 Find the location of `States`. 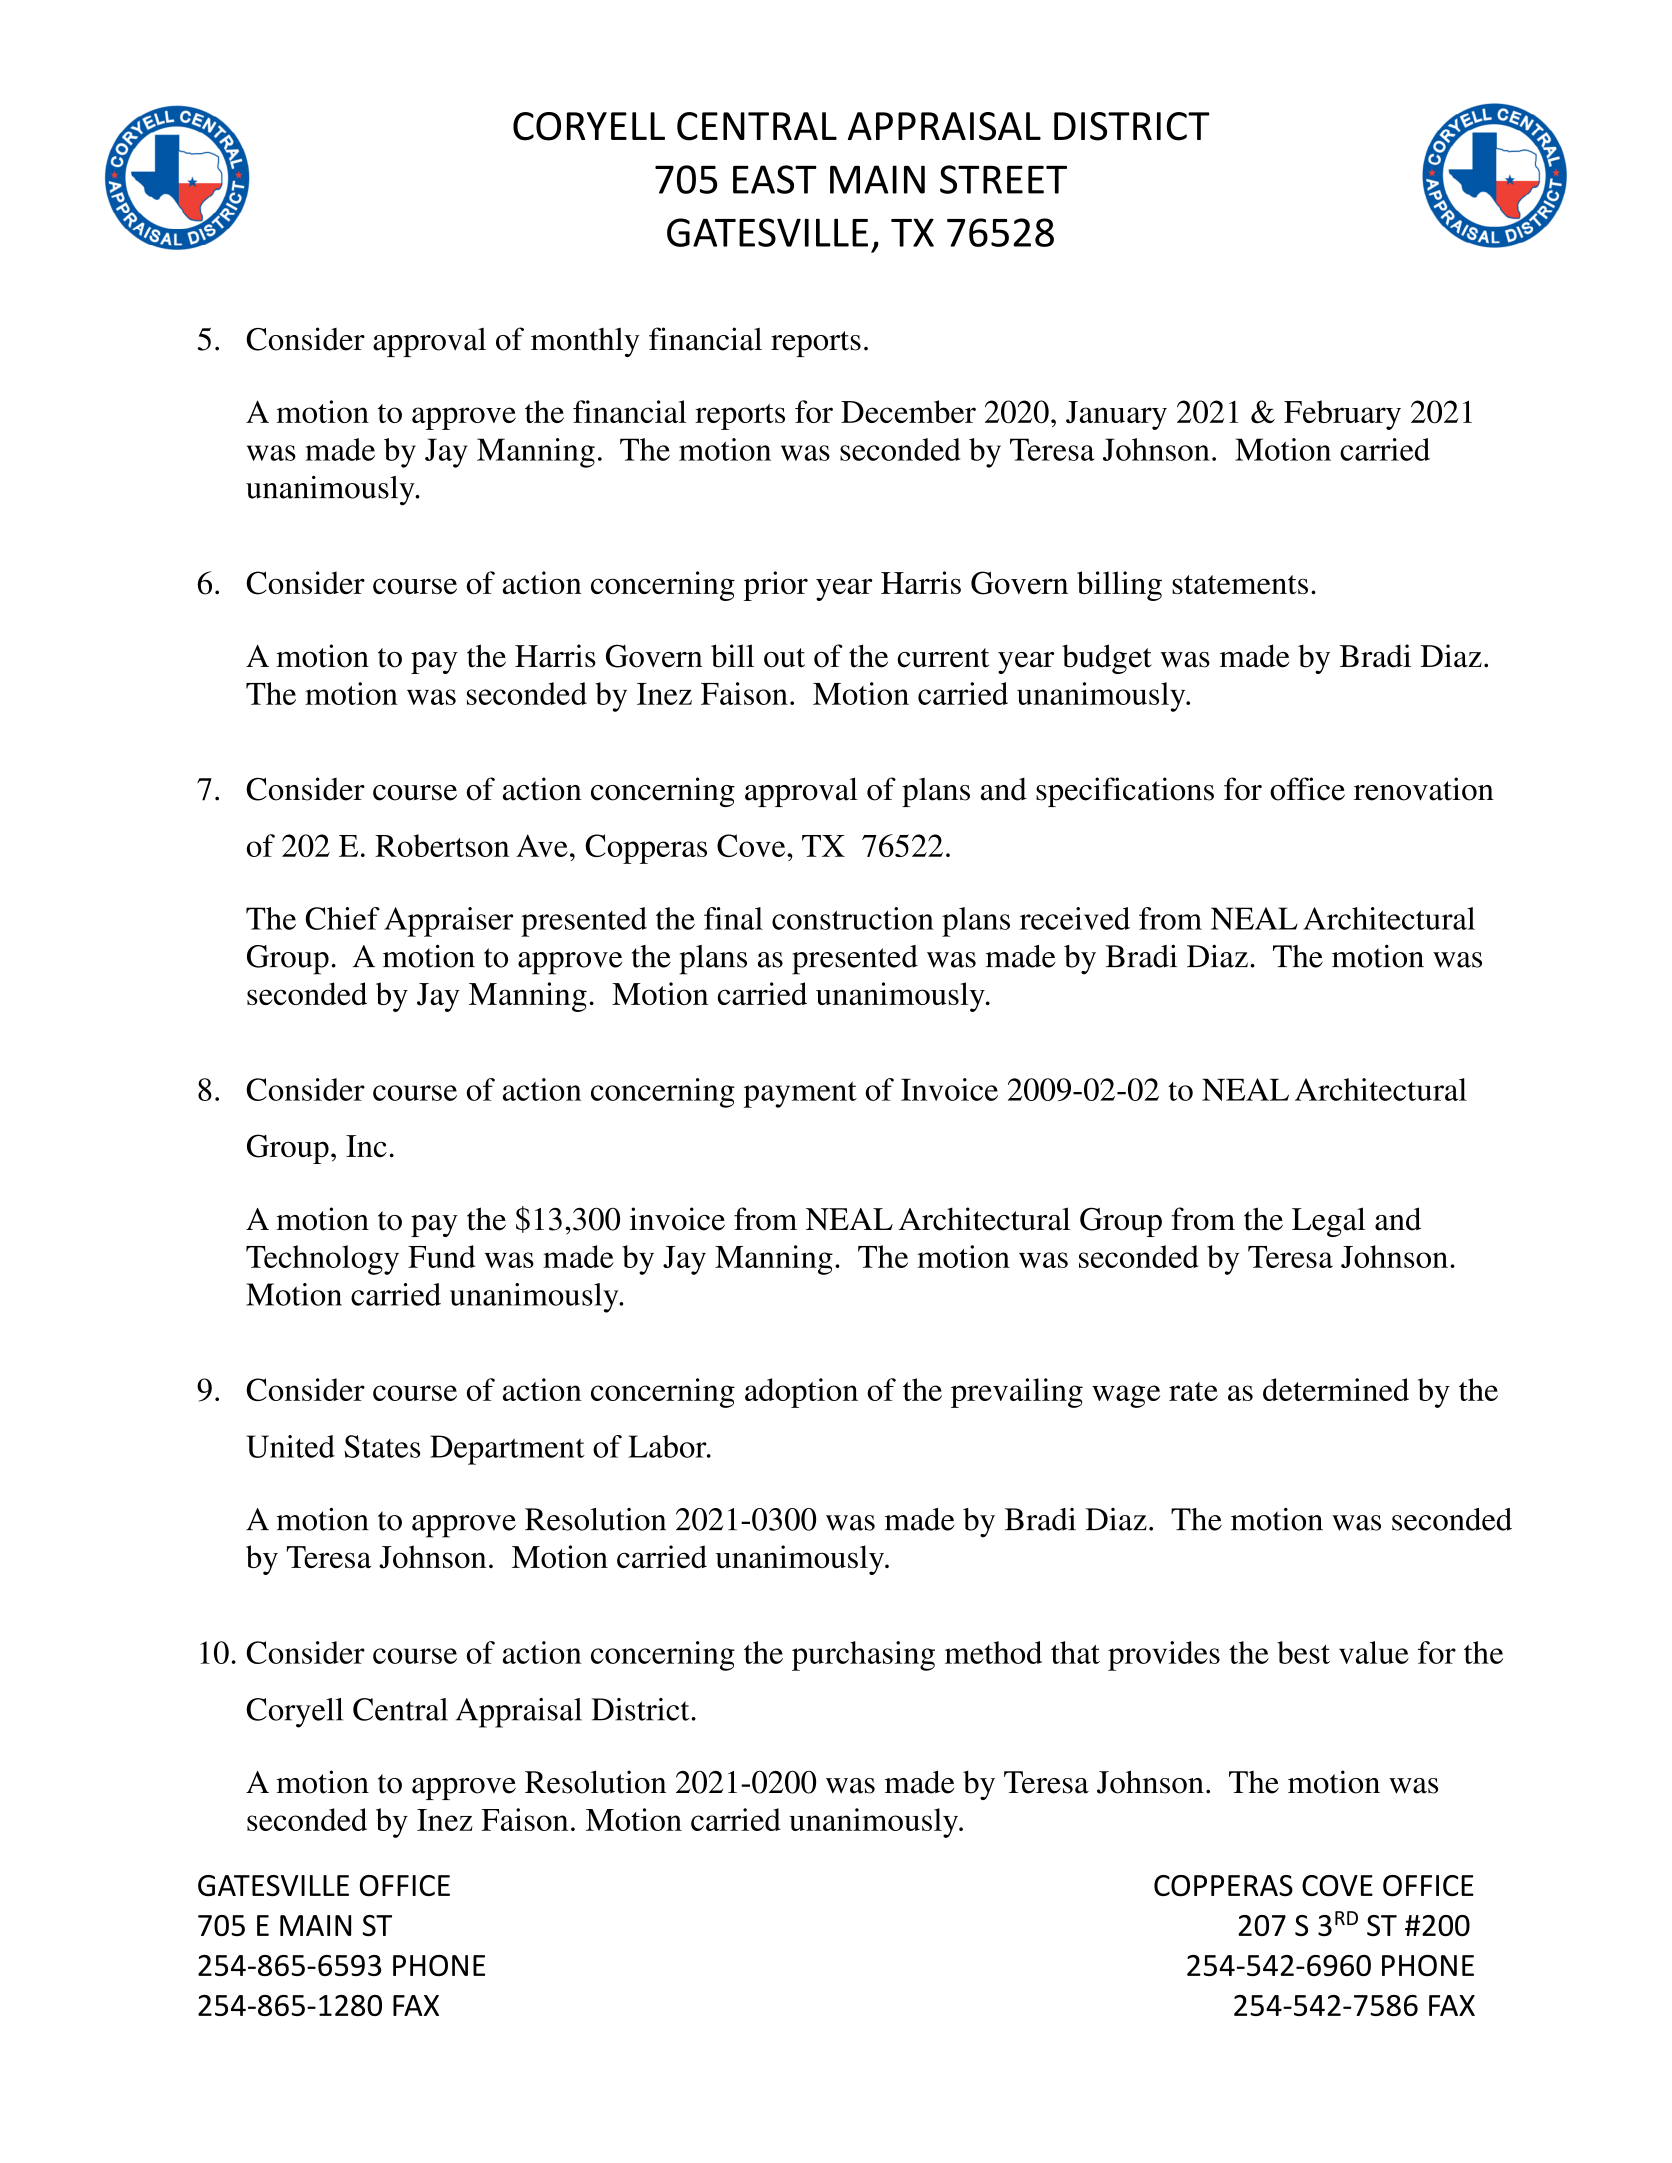

States is located at coordinates (382, 1446).
